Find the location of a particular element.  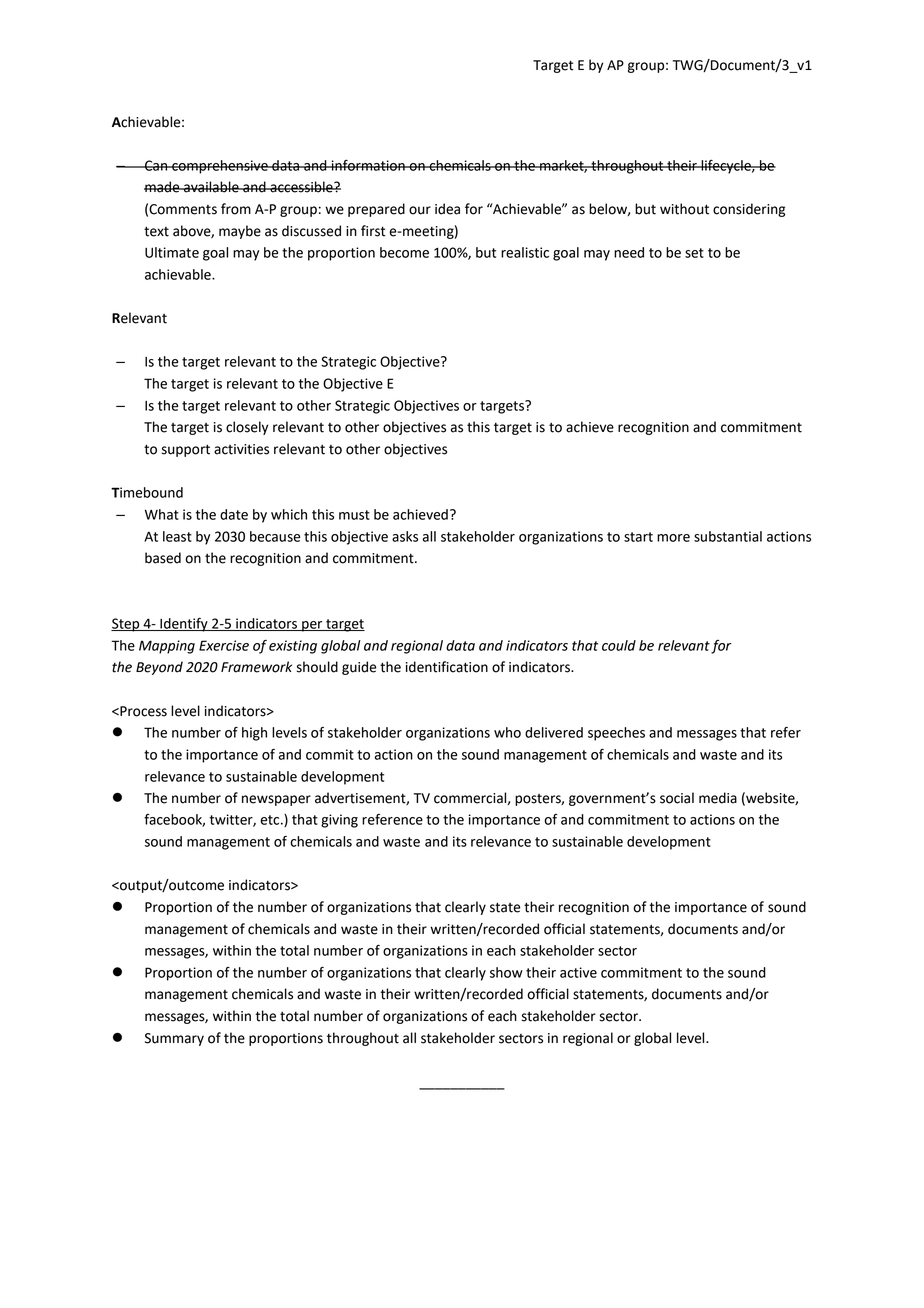

available is located at coordinates (211, 187).
